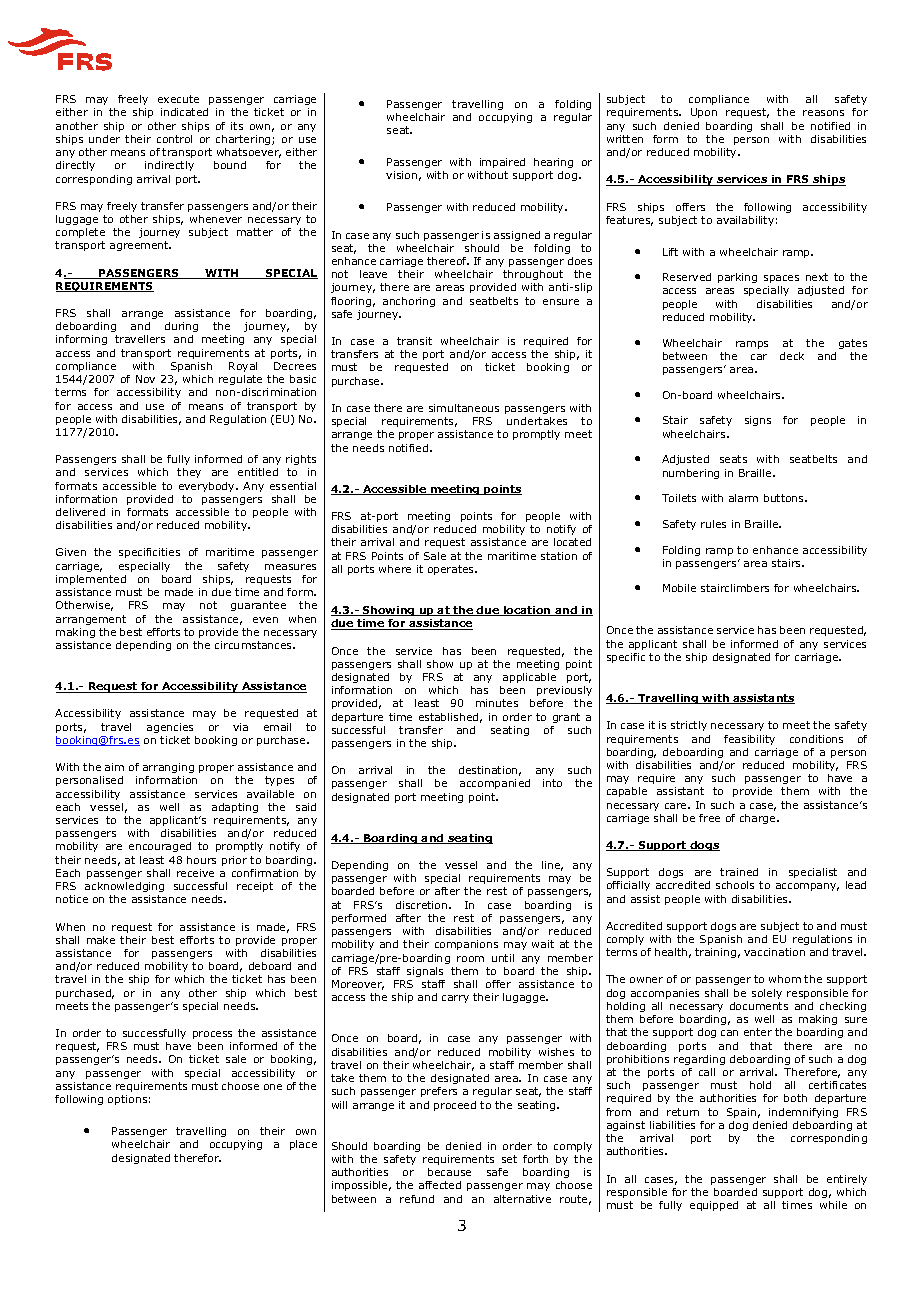  I want to click on impaired, so click(502, 163).
